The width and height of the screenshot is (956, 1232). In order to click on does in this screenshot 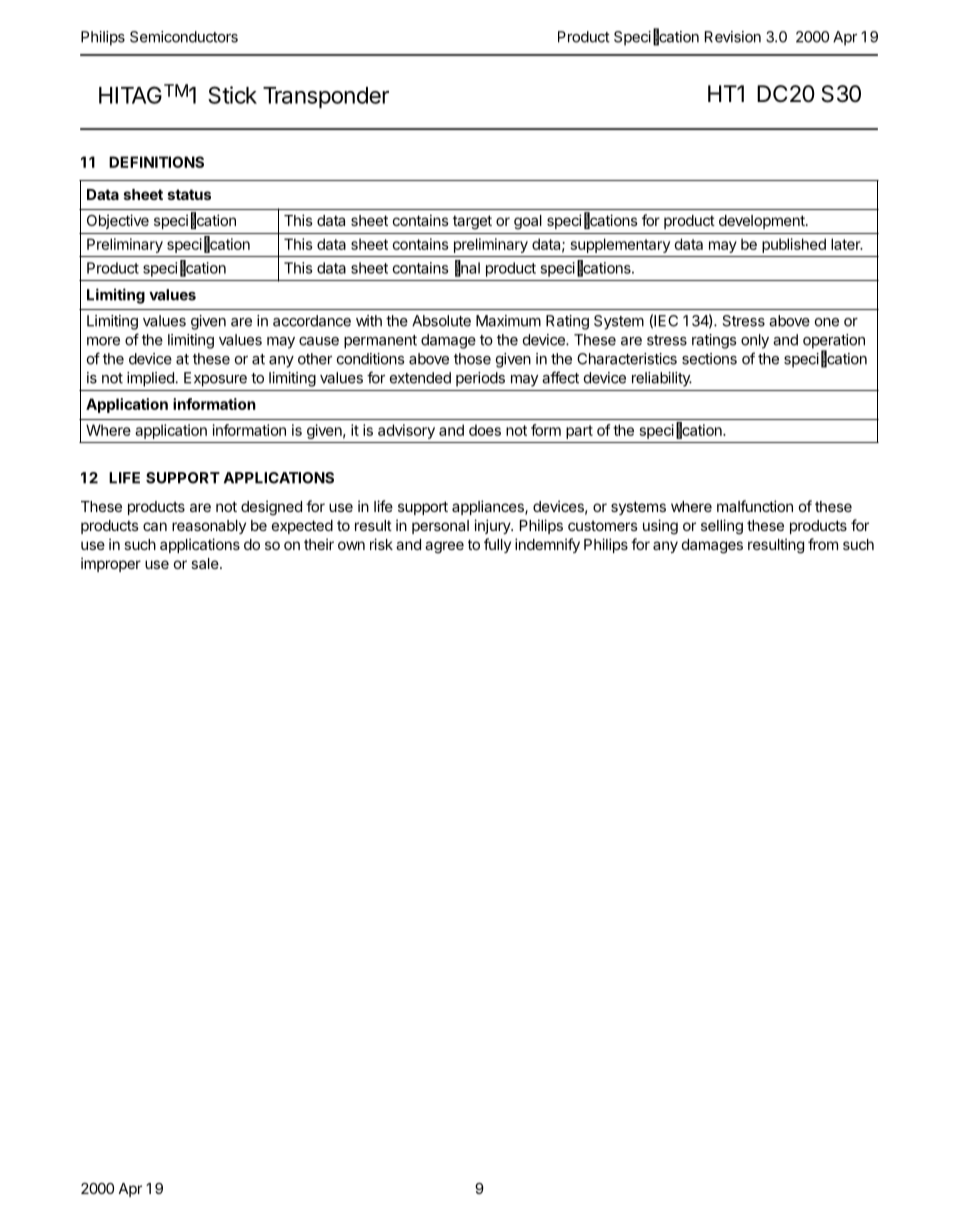, I will do `click(485, 430)`.
